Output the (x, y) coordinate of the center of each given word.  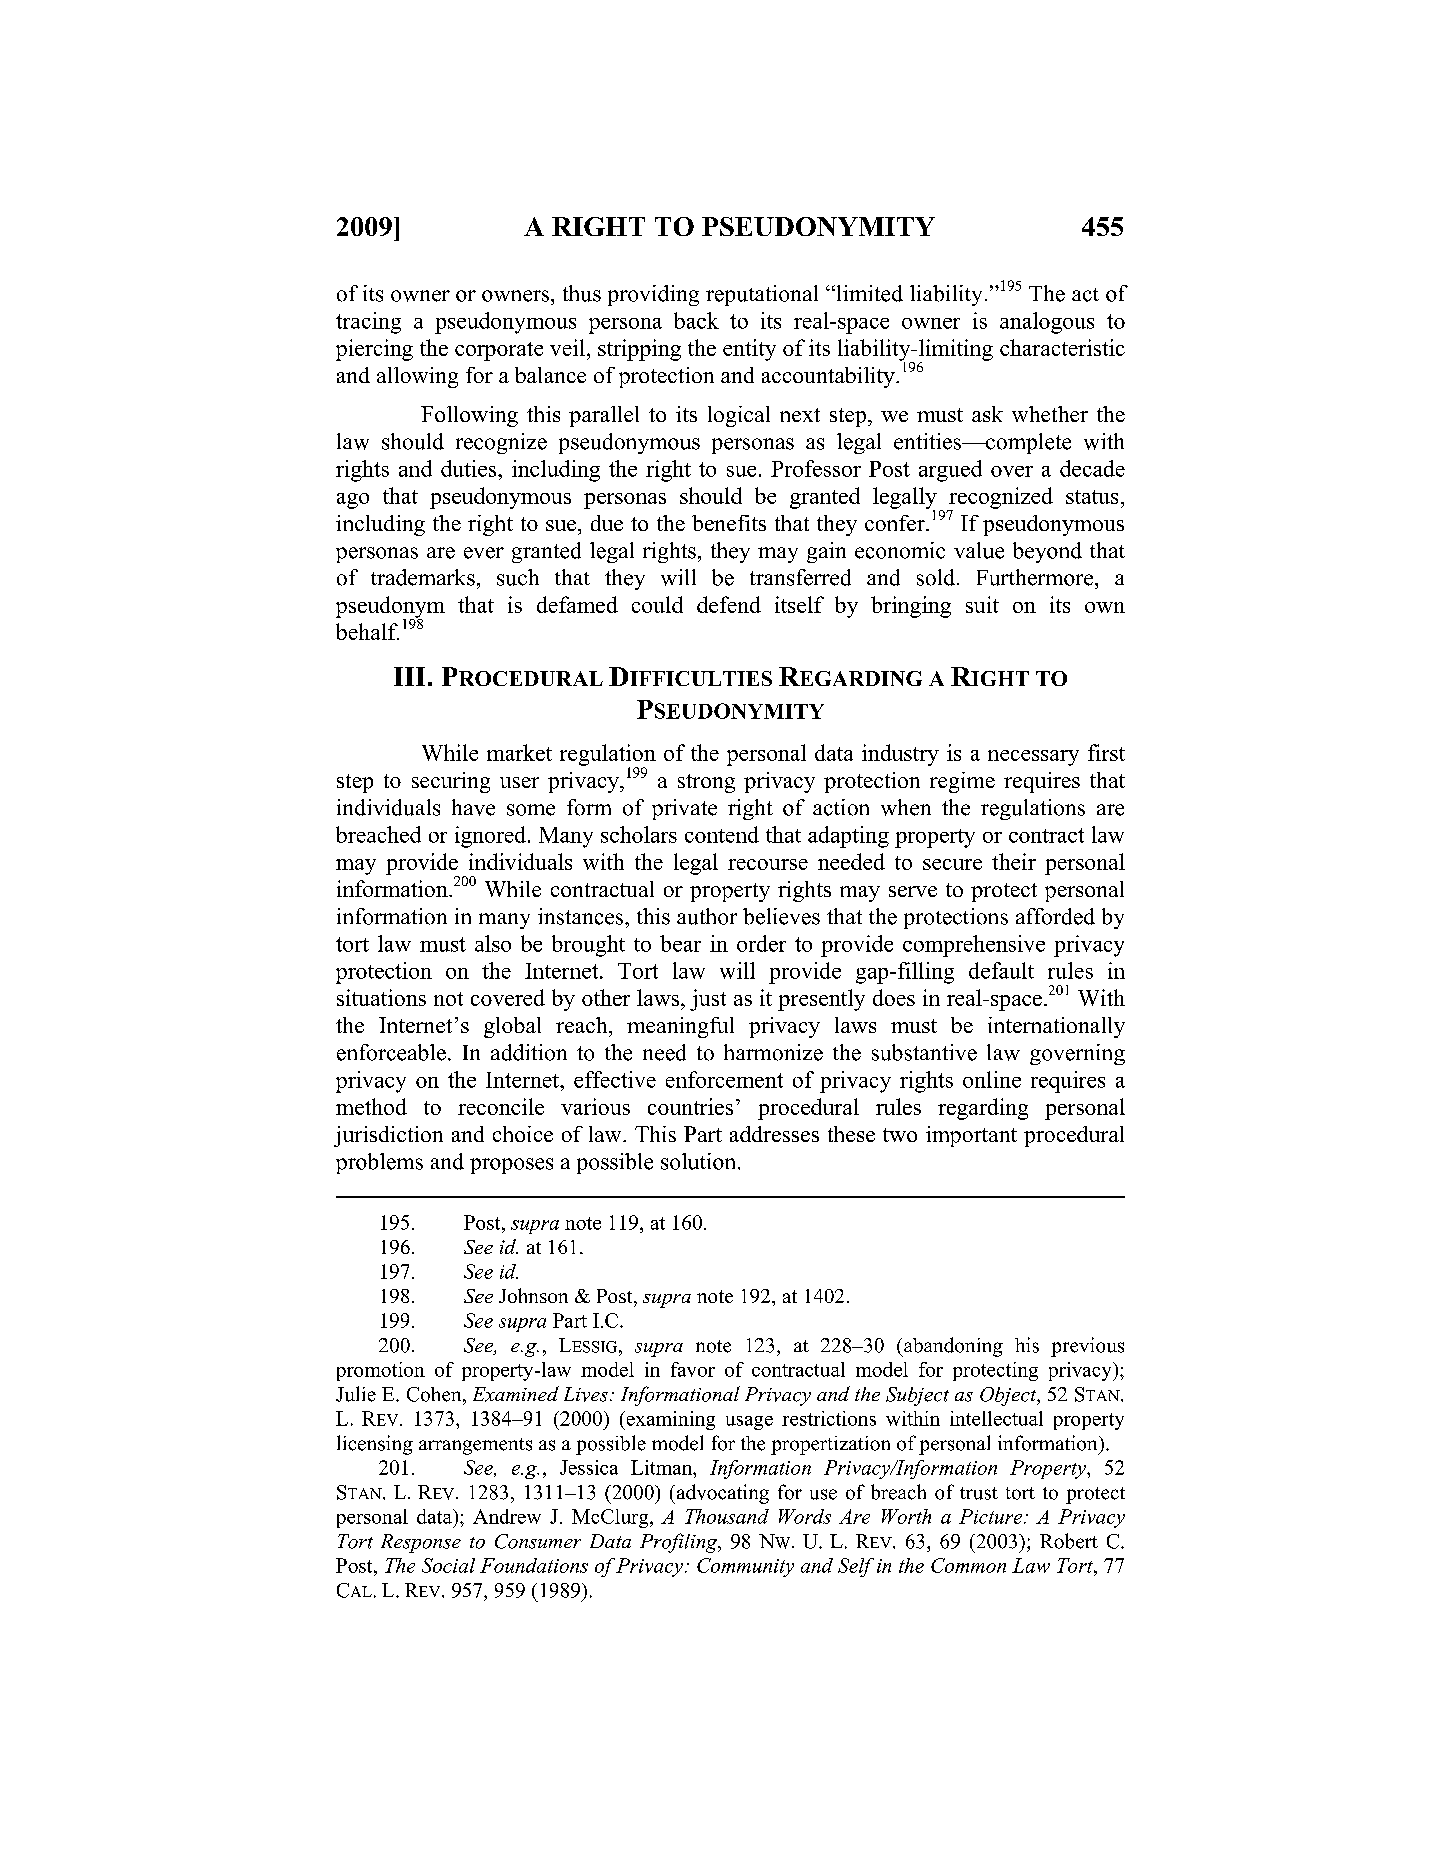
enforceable (391, 1052)
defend (729, 604)
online (992, 1079)
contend (722, 834)
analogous (1047, 323)
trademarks (423, 577)
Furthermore (1036, 577)
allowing (417, 377)
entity (749, 350)
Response (421, 1543)
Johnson (533, 1295)
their (1014, 861)
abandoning (952, 1347)
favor (693, 1369)
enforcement (724, 1079)
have (473, 807)
